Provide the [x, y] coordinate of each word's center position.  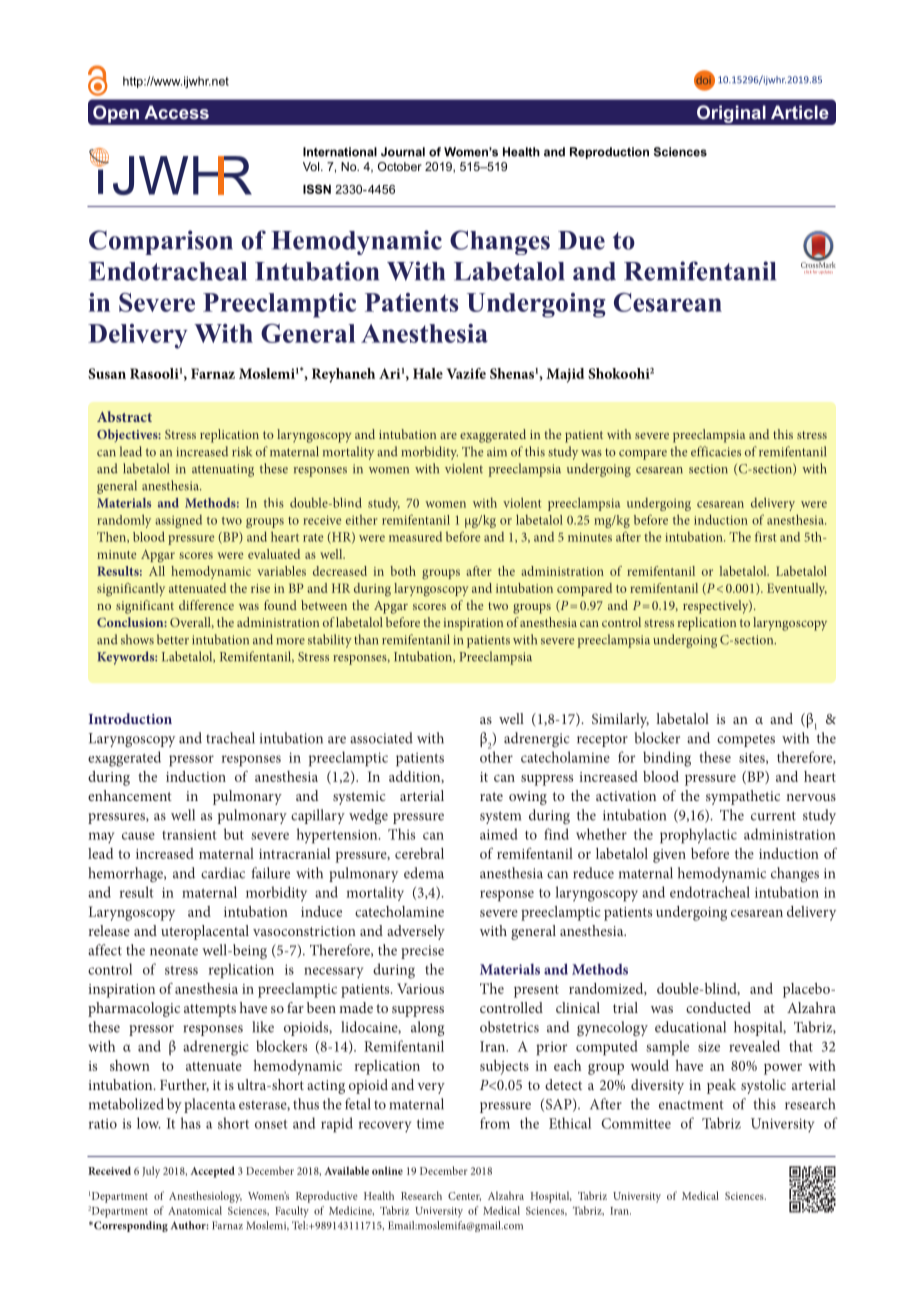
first [765, 536]
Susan [107, 373]
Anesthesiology [205, 1197]
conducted [718, 1007]
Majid [565, 375]
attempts [210, 1010]
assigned [178, 521]
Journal [403, 152]
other [496, 757]
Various [420, 988]
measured [415, 537]
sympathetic [743, 797]
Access [176, 112]
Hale [428, 373]
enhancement [130, 795]
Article [800, 112]
